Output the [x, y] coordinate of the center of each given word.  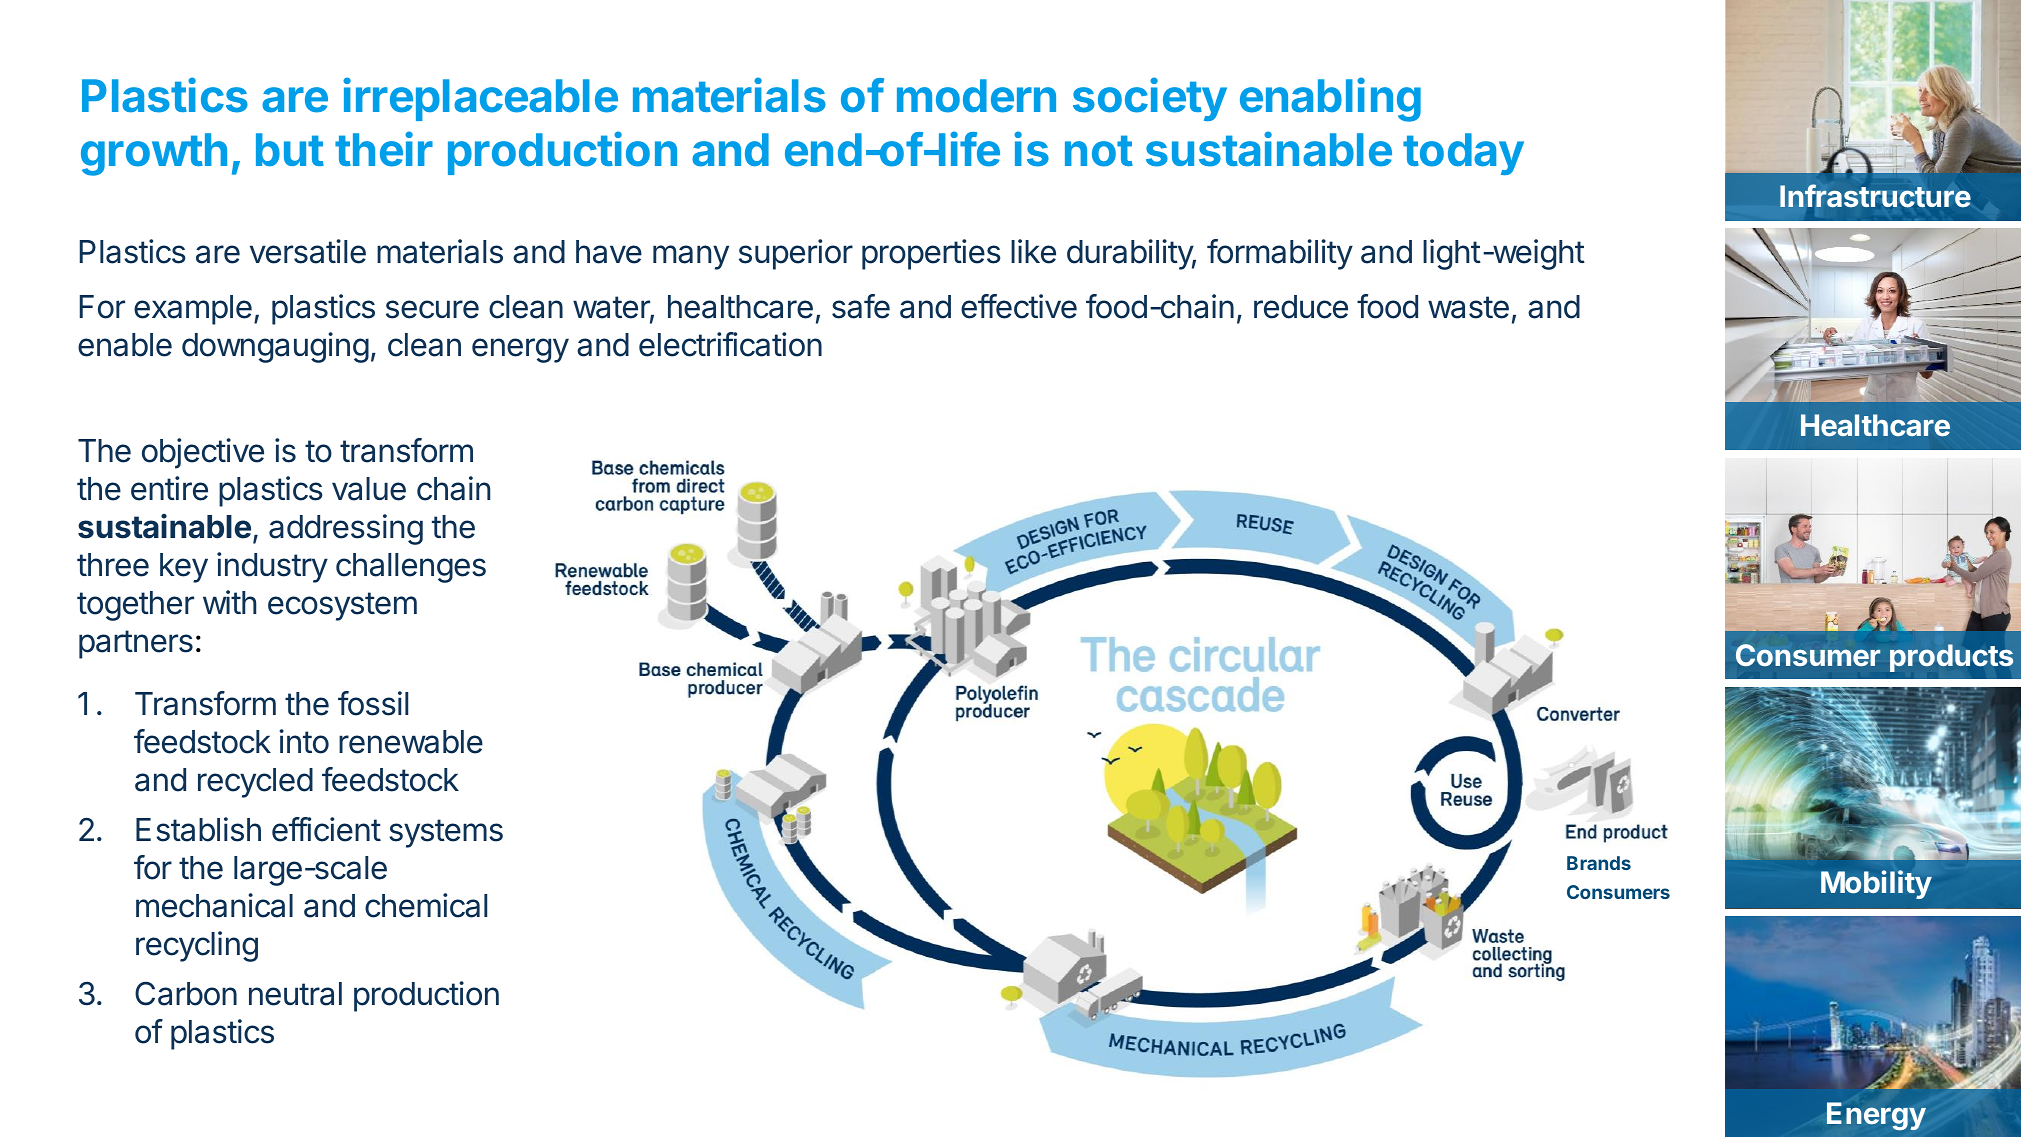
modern [976, 96]
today [1463, 154]
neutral [295, 994]
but [290, 150]
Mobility [1876, 884]
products [1951, 658]
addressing [346, 529]
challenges [411, 568]
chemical [426, 905]
